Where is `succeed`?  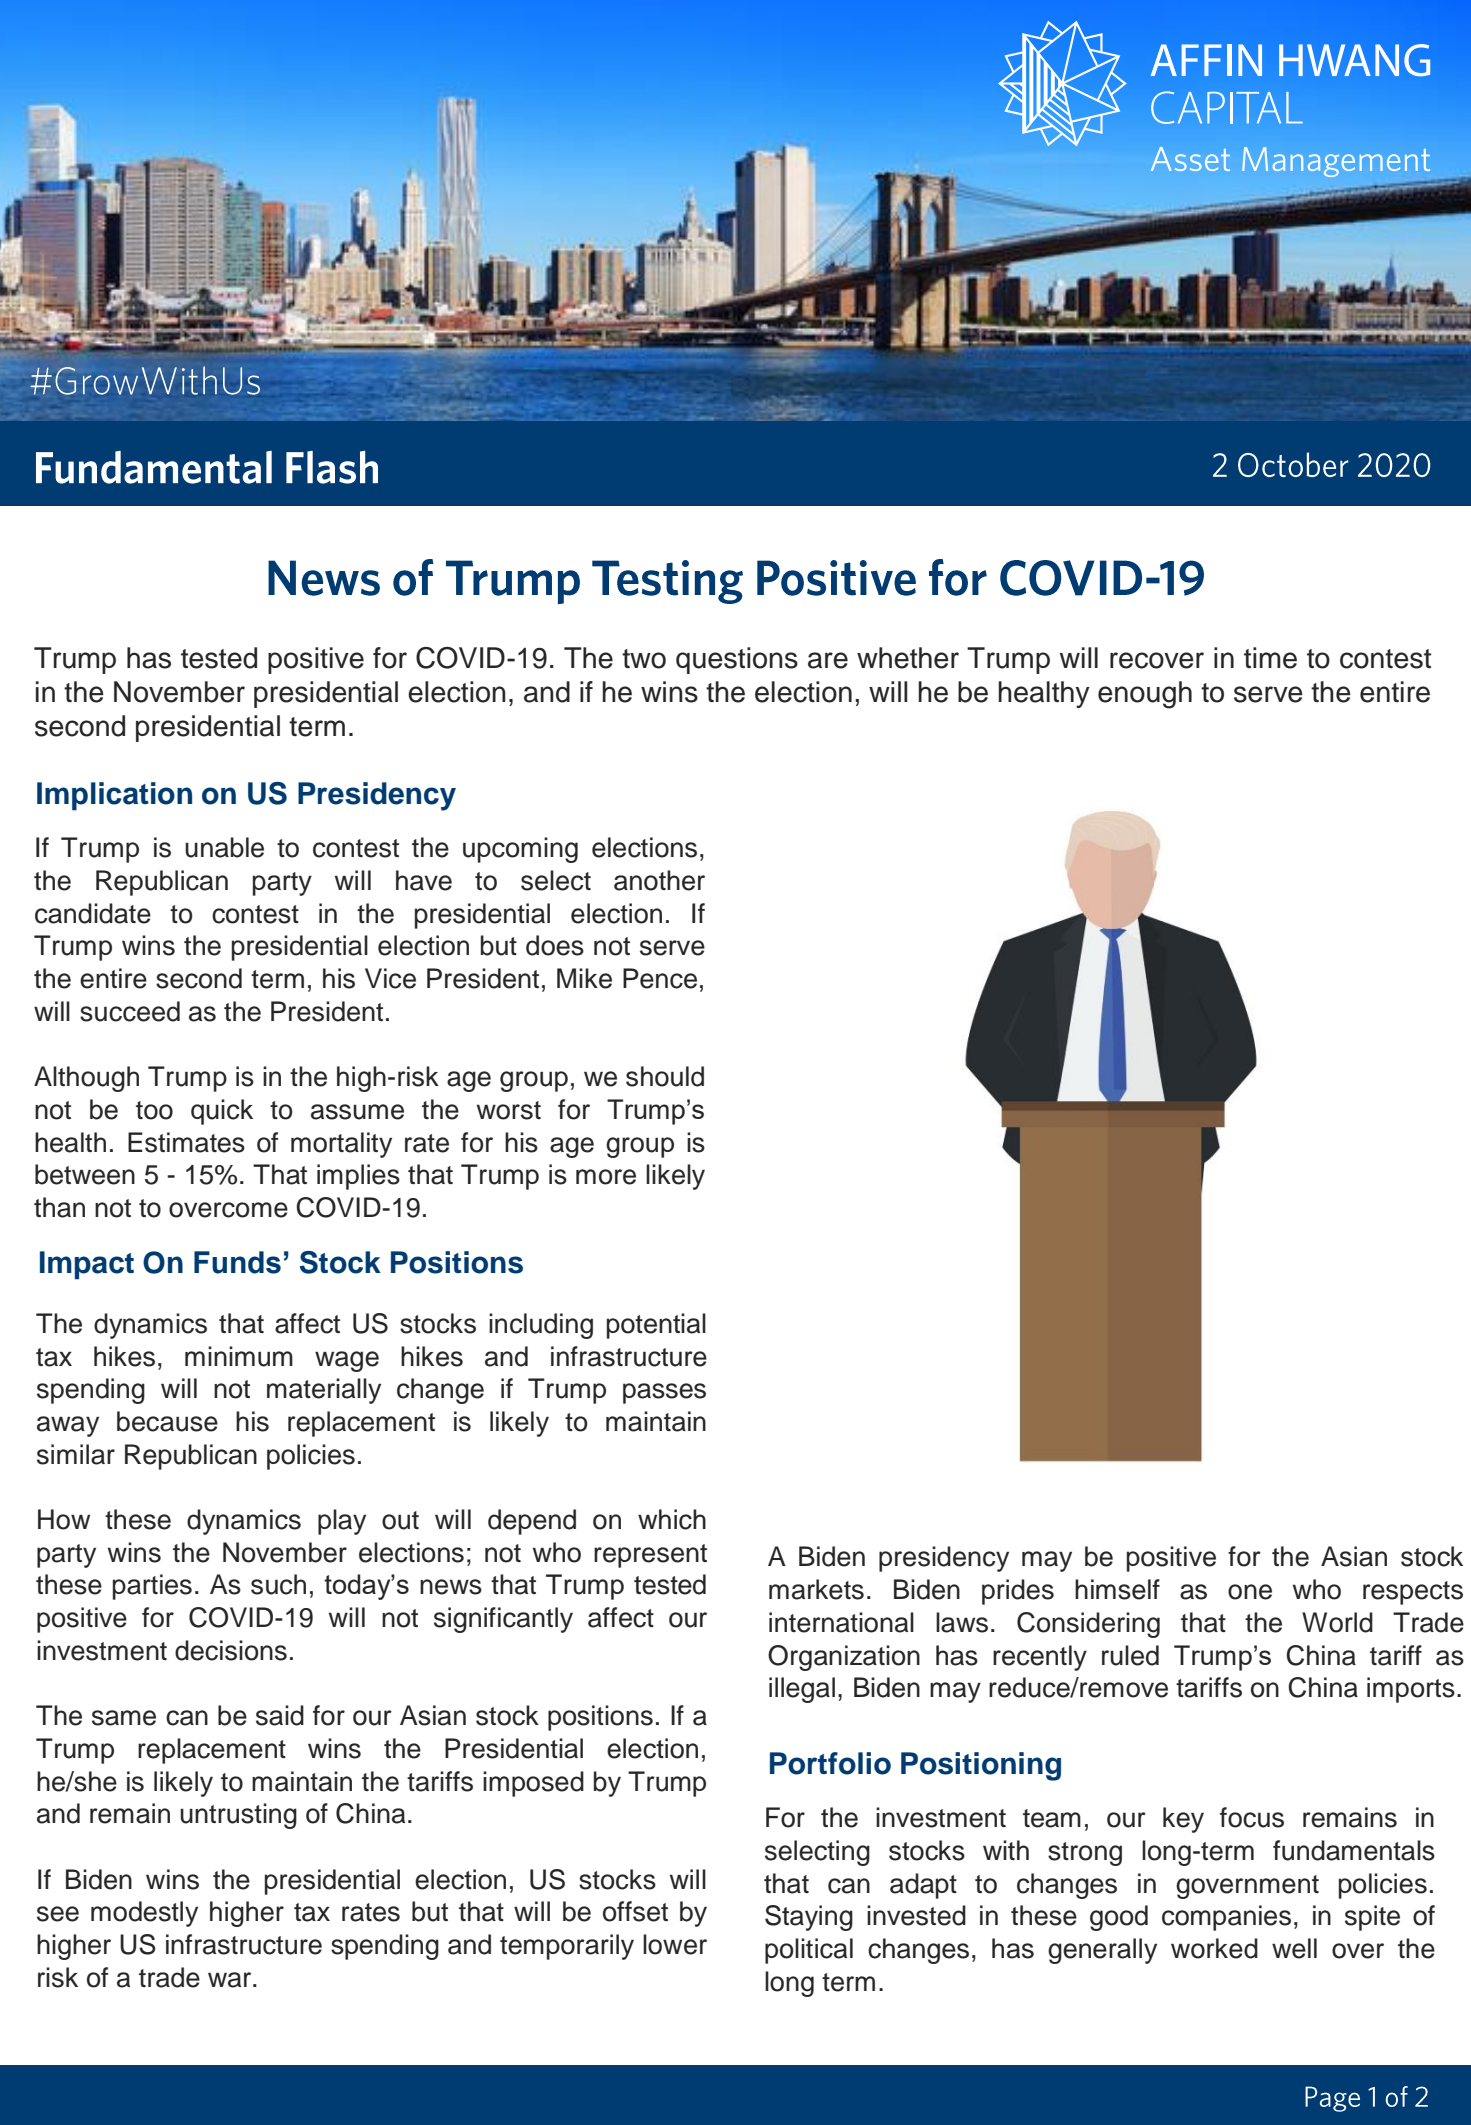
succeed is located at coordinates (130, 1011).
